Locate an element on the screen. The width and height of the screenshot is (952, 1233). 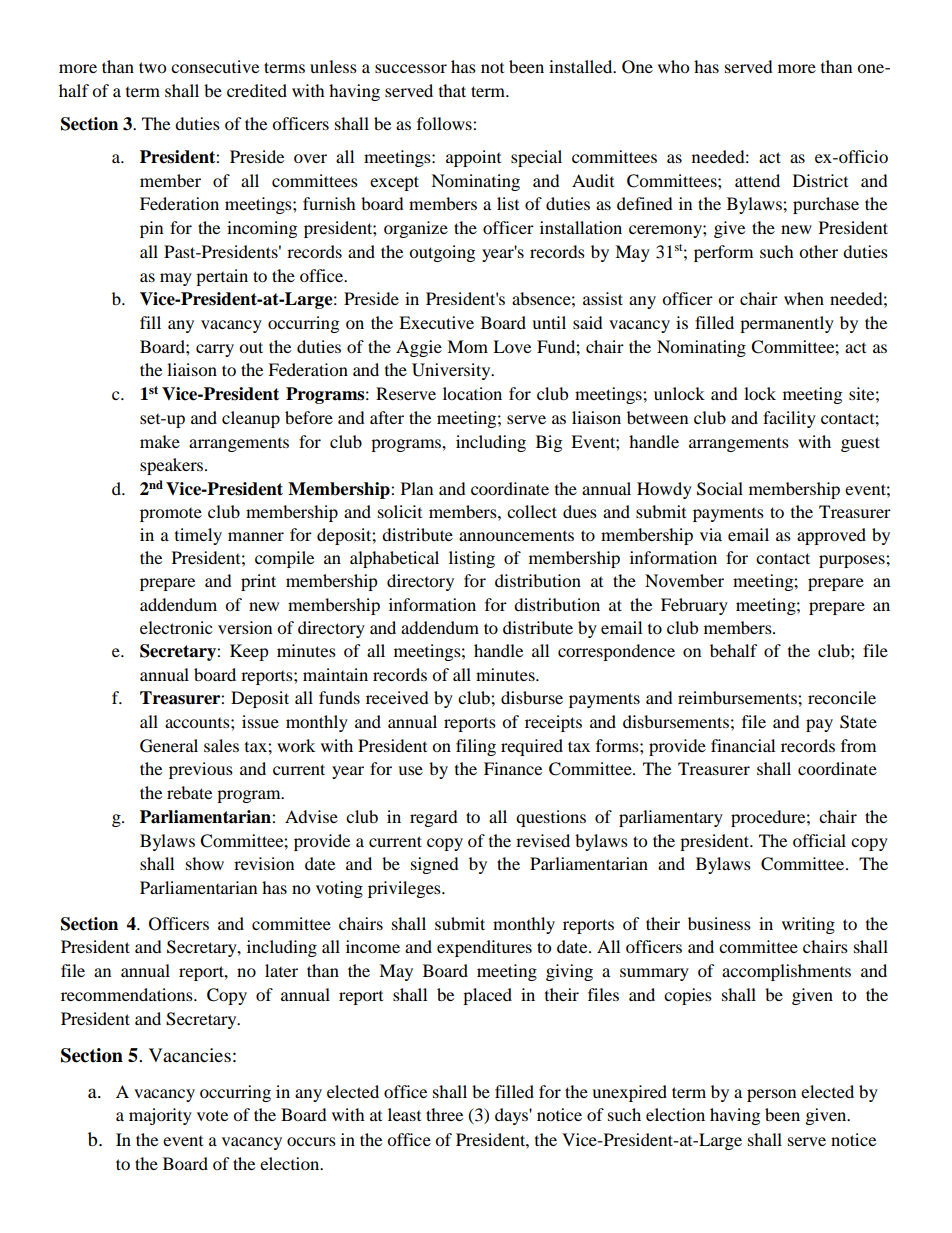
facility is located at coordinates (789, 419).
